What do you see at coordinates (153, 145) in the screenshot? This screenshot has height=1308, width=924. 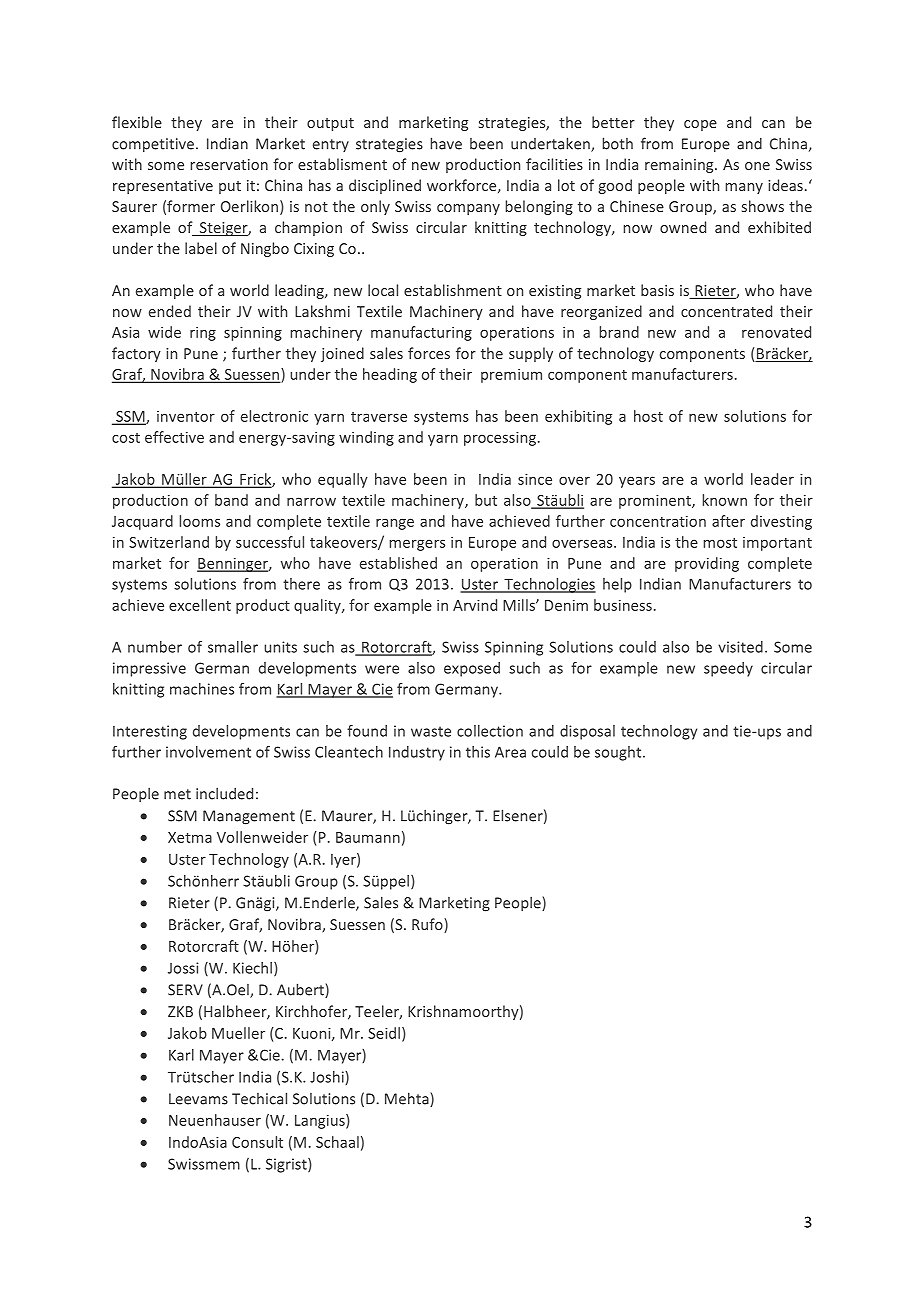 I see `competitive` at bounding box center [153, 145].
